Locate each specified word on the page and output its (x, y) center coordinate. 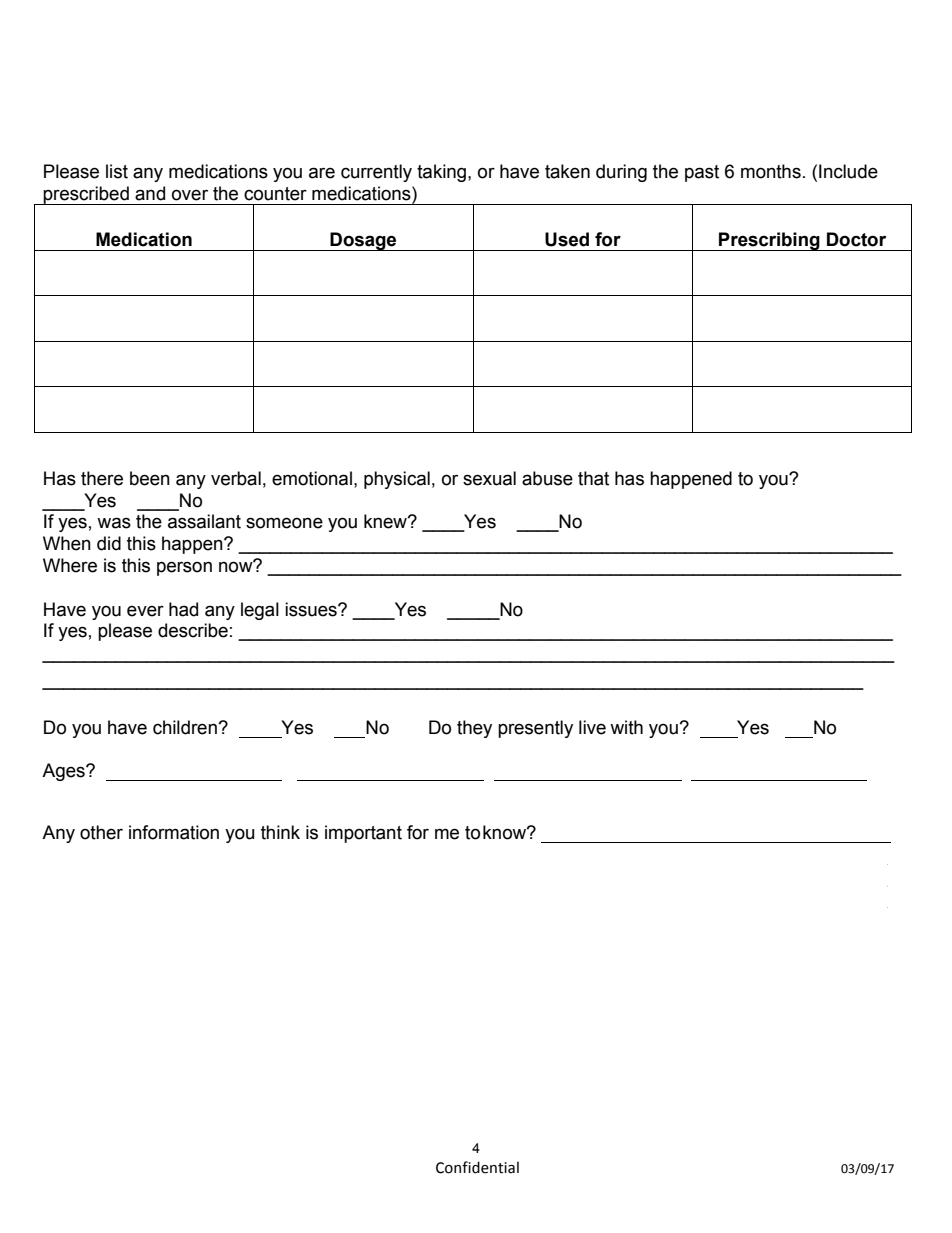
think (280, 832)
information (174, 832)
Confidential (477, 1167)
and (150, 193)
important (363, 834)
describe (193, 630)
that (593, 478)
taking (441, 173)
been (150, 478)
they (474, 729)
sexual (489, 478)
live (592, 727)
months (771, 171)
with (626, 727)
